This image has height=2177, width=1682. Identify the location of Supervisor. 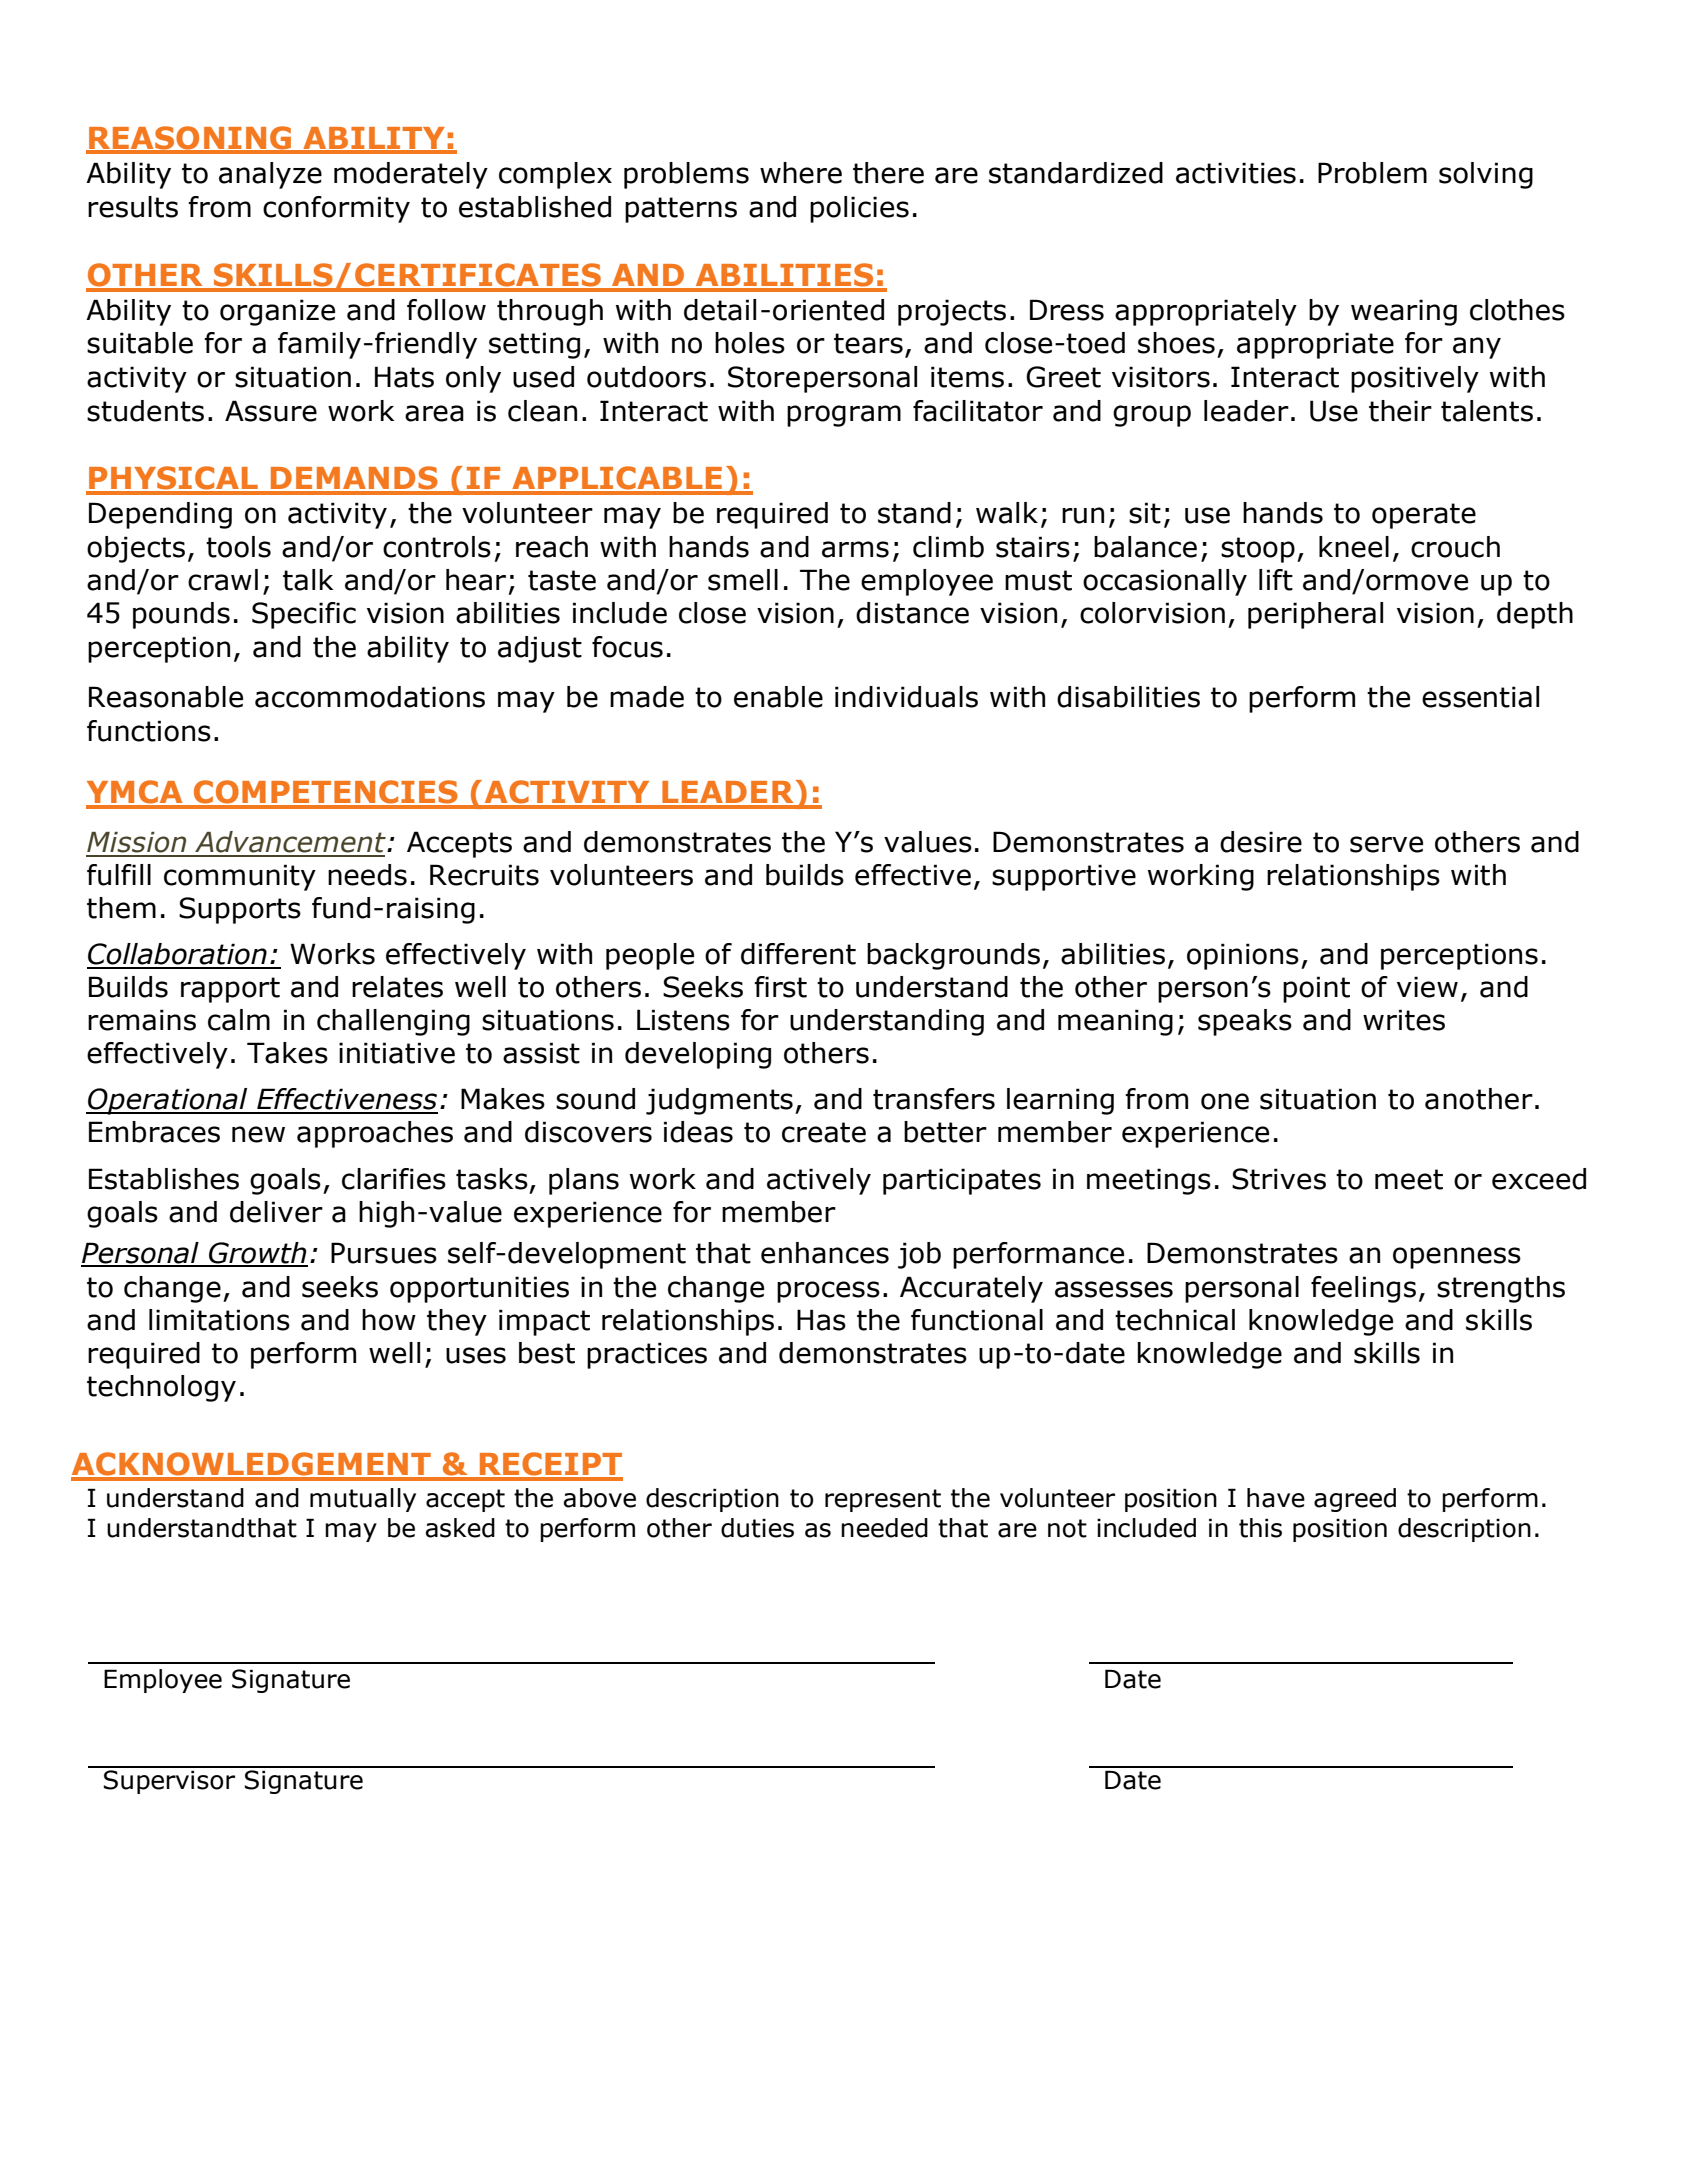
(169, 1782).
